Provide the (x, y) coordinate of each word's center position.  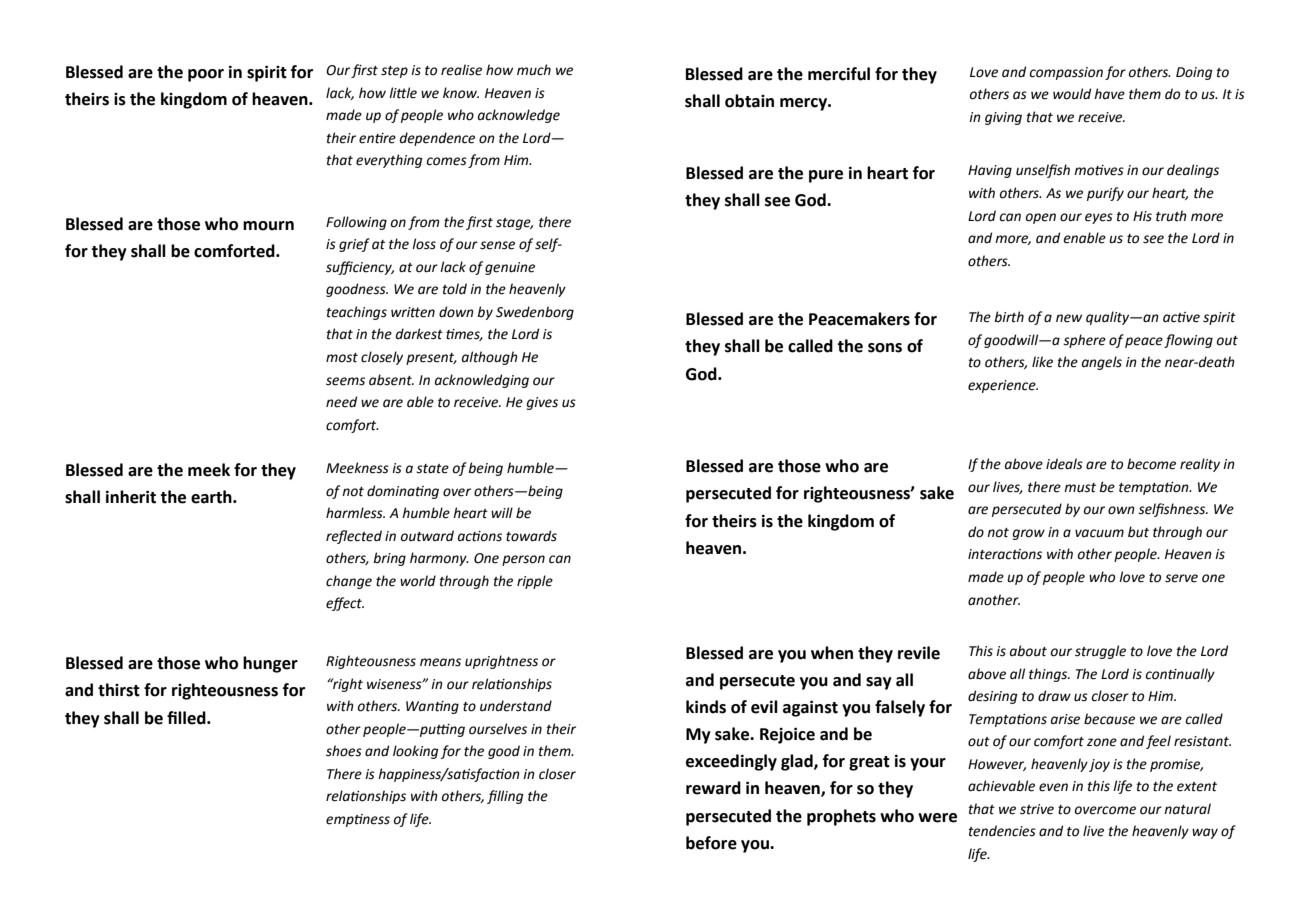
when (832, 653)
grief (354, 245)
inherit (131, 497)
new (1069, 318)
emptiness (358, 820)
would (1072, 94)
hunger (270, 664)
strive (1037, 809)
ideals (1064, 464)
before (711, 843)
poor (206, 75)
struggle (1100, 652)
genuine (510, 268)
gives (542, 403)
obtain (749, 101)
